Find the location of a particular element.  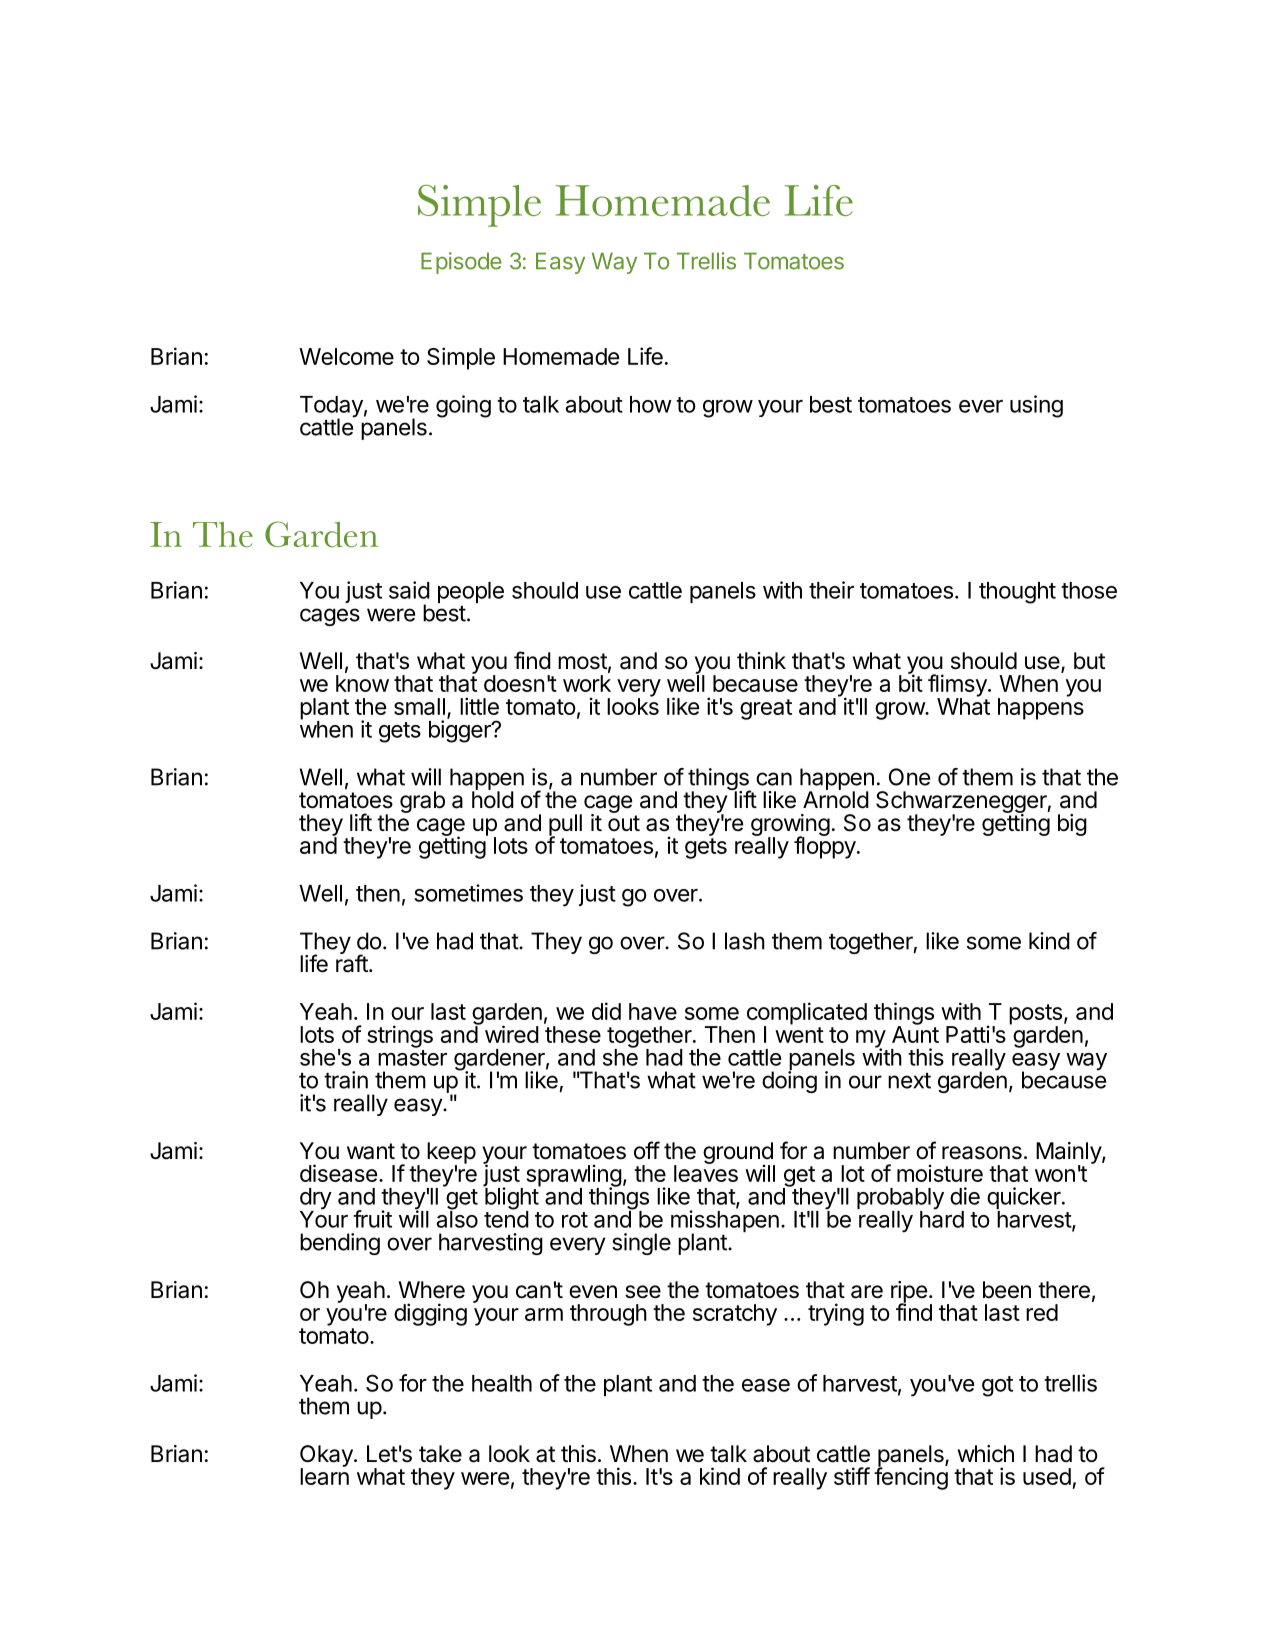

reasons is located at coordinates (982, 1153).
